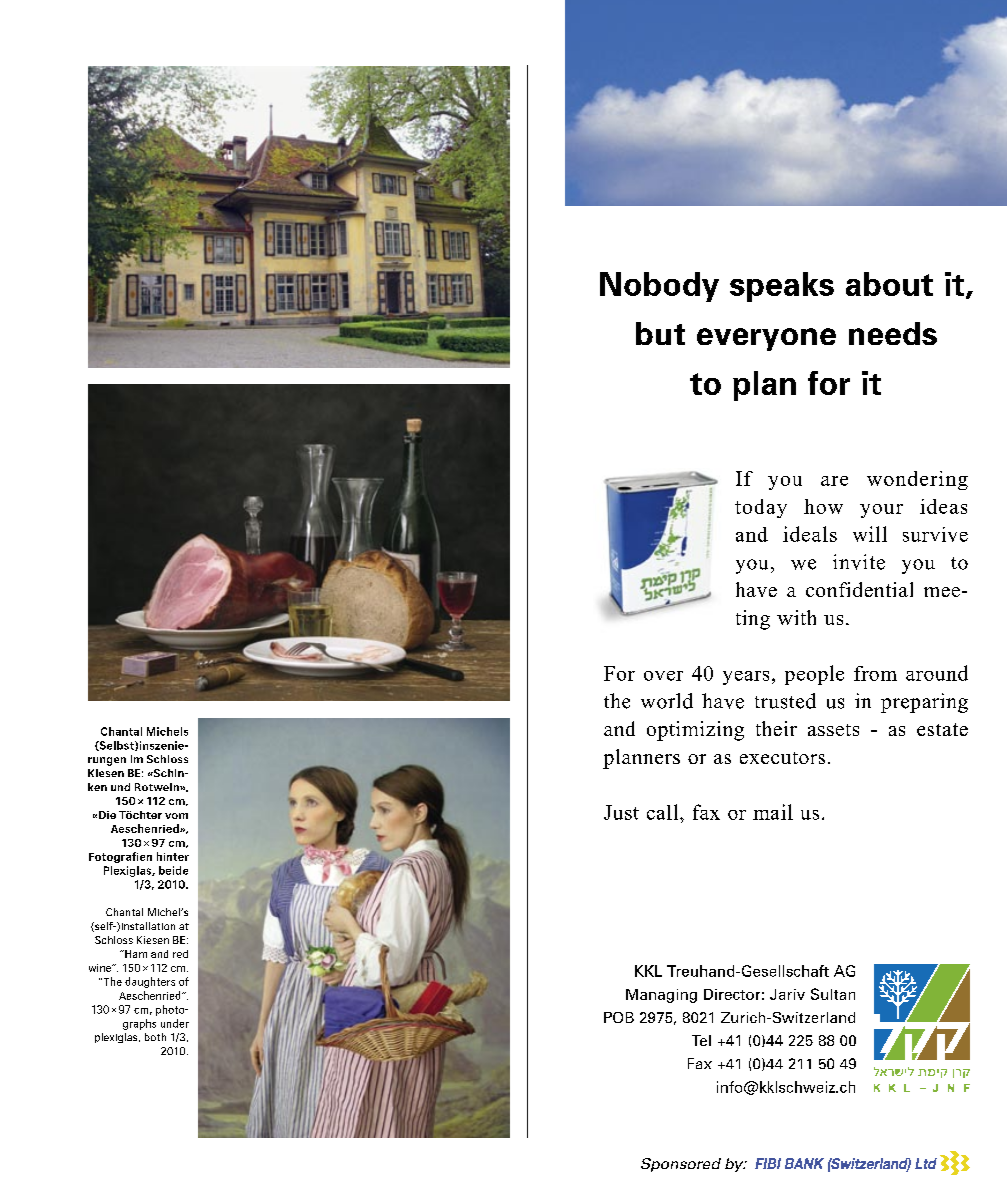 Image resolution: width=1007 pixels, height=1204 pixels. What do you see at coordinates (667, 701) in the page?
I see `world` at bounding box center [667, 701].
